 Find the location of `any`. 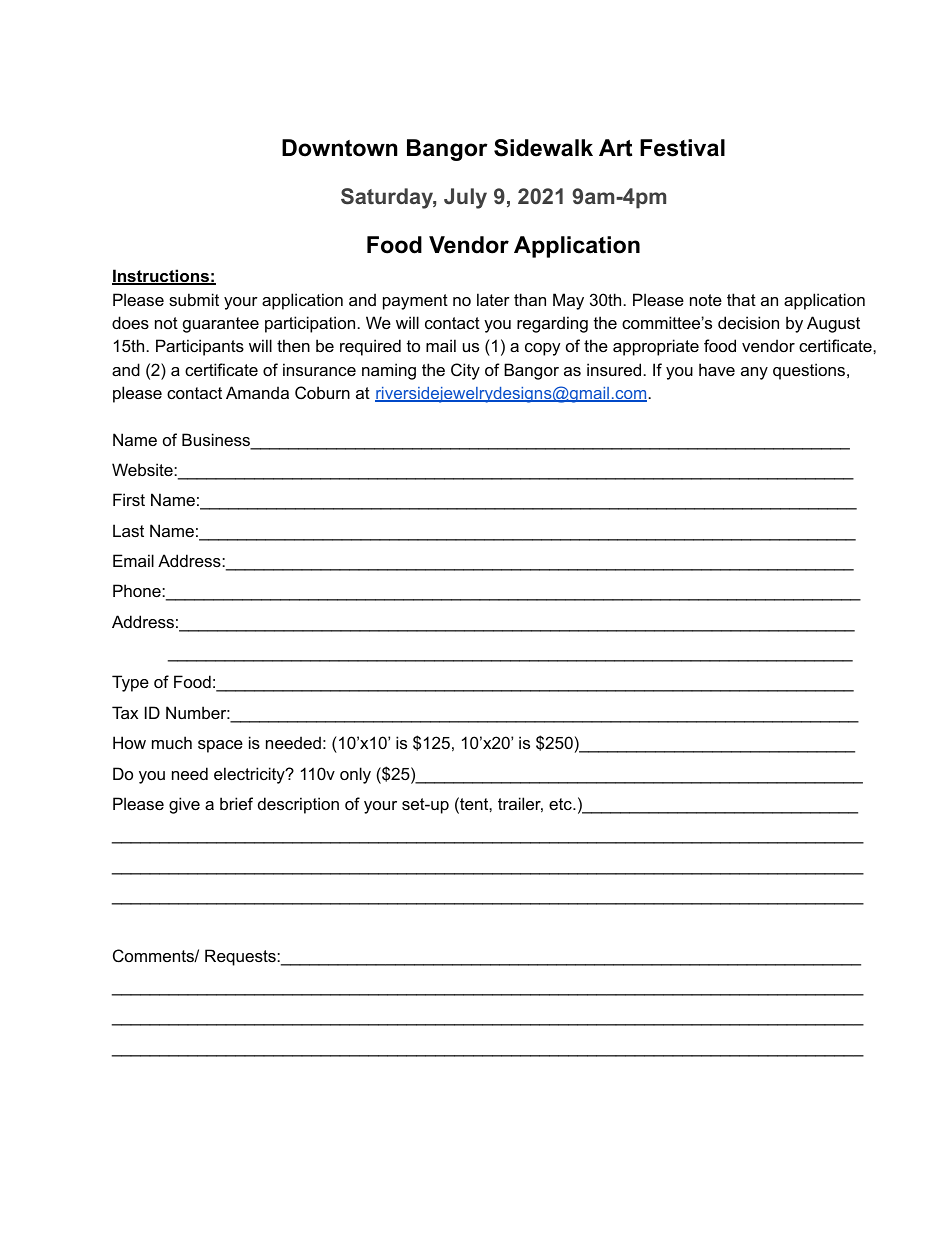

any is located at coordinates (754, 373).
